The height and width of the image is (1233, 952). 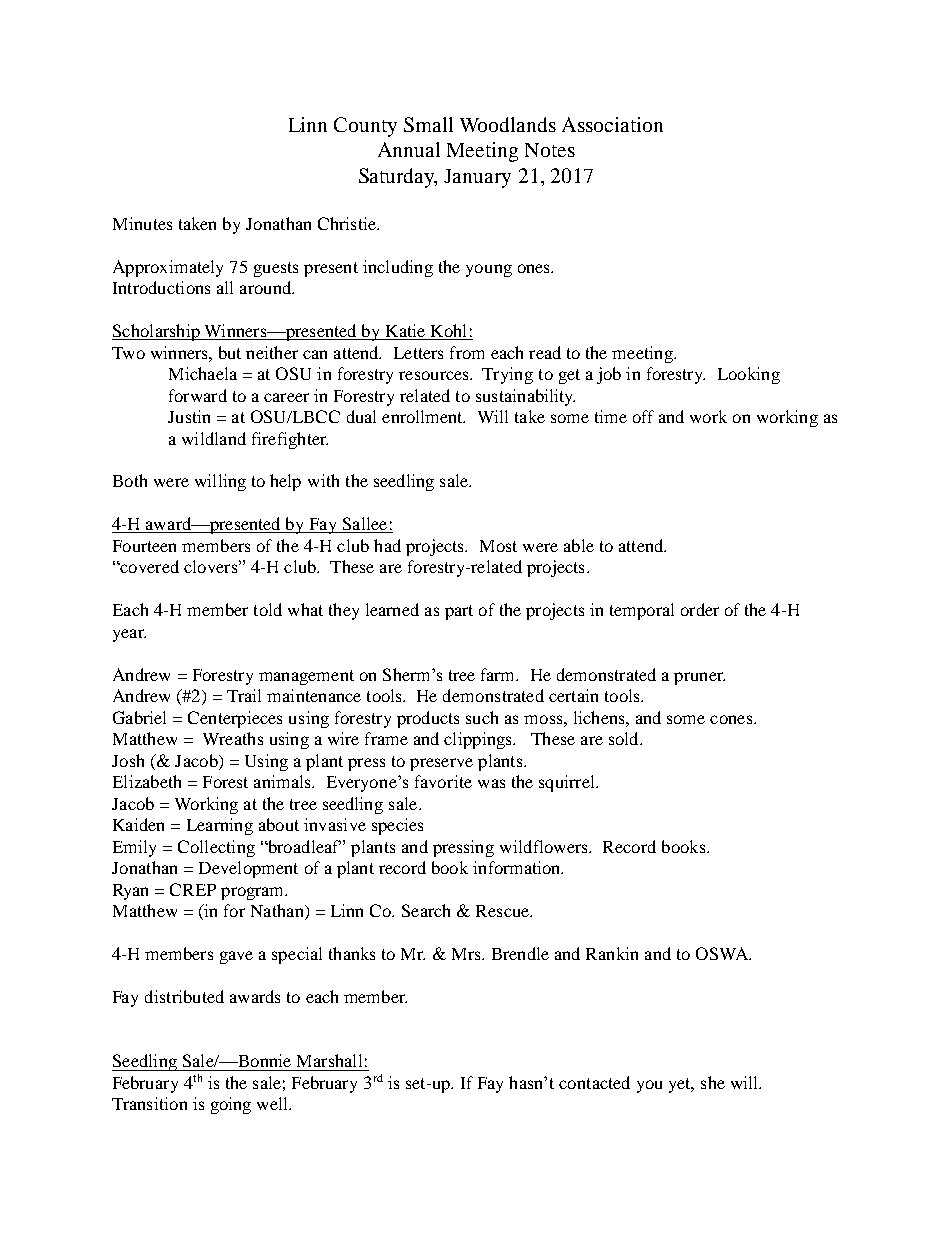 I want to click on Minutes, so click(x=142, y=223).
